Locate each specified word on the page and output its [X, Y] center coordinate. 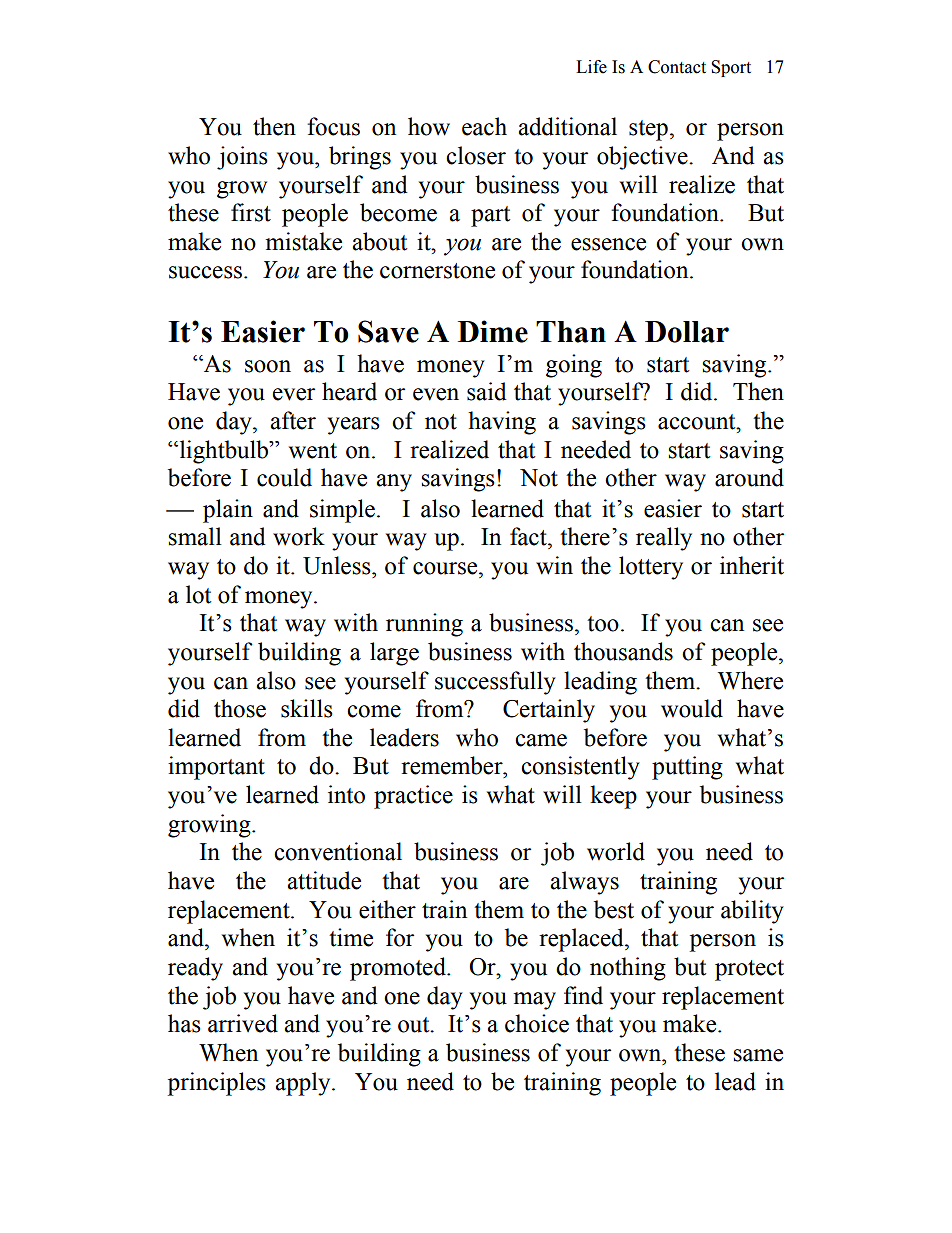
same [758, 1055]
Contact [677, 67]
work [299, 536]
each [484, 126]
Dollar [687, 332]
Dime [493, 331]
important [216, 768]
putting [687, 768]
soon [268, 366]
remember [453, 765]
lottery [651, 568]
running [424, 625]
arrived [243, 1023]
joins [242, 158]
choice [537, 1023]
